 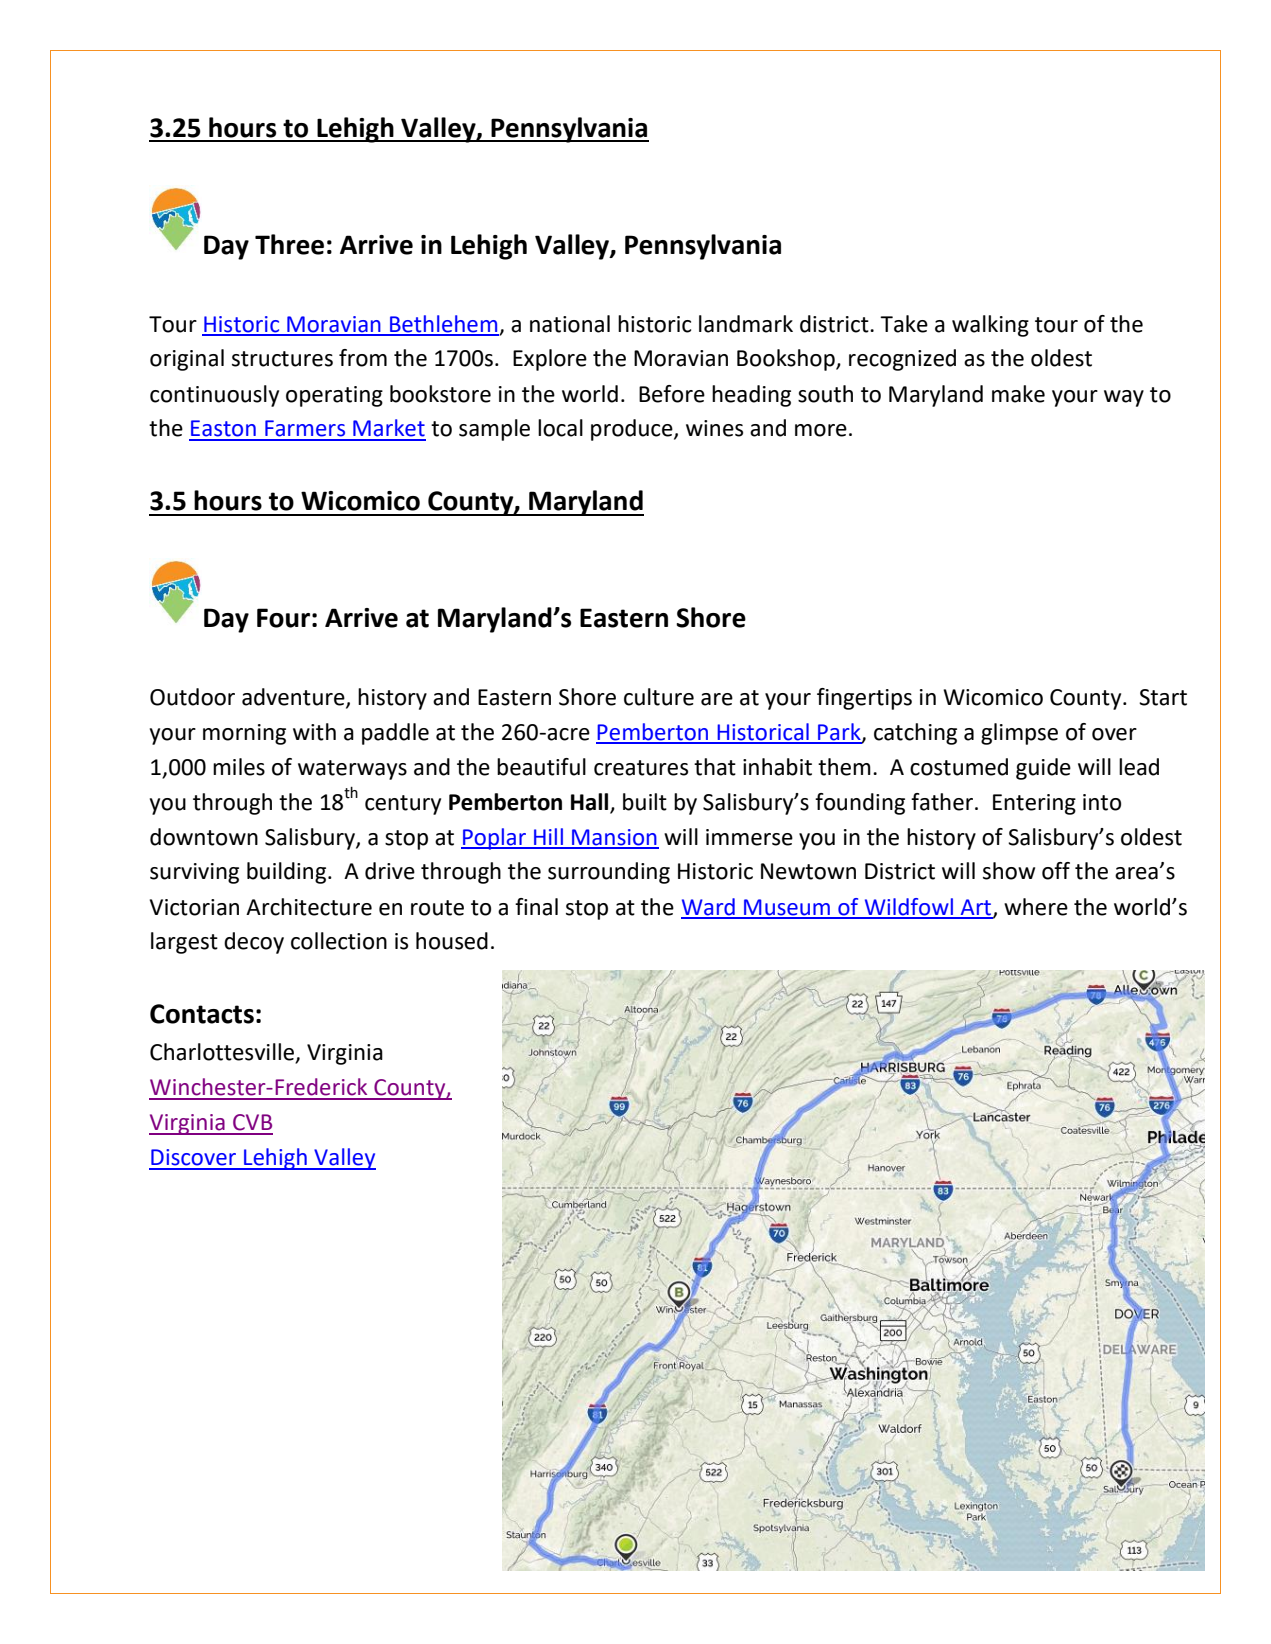 What do you see at coordinates (283, 618) in the page?
I see `Four` at bounding box center [283, 618].
